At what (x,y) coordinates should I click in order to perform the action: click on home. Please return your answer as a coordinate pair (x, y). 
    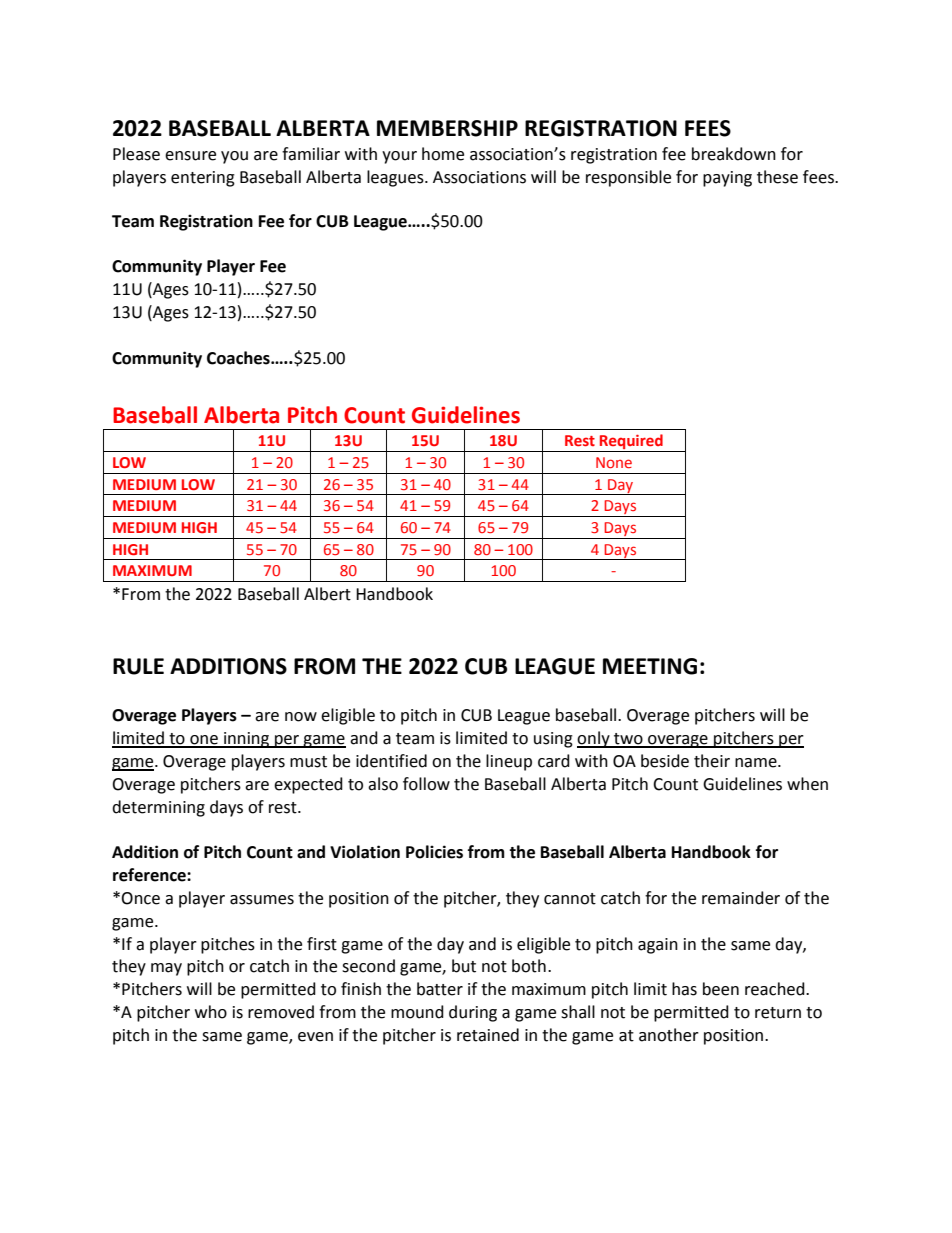
    Looking at the image, I should click on (443, 154).
